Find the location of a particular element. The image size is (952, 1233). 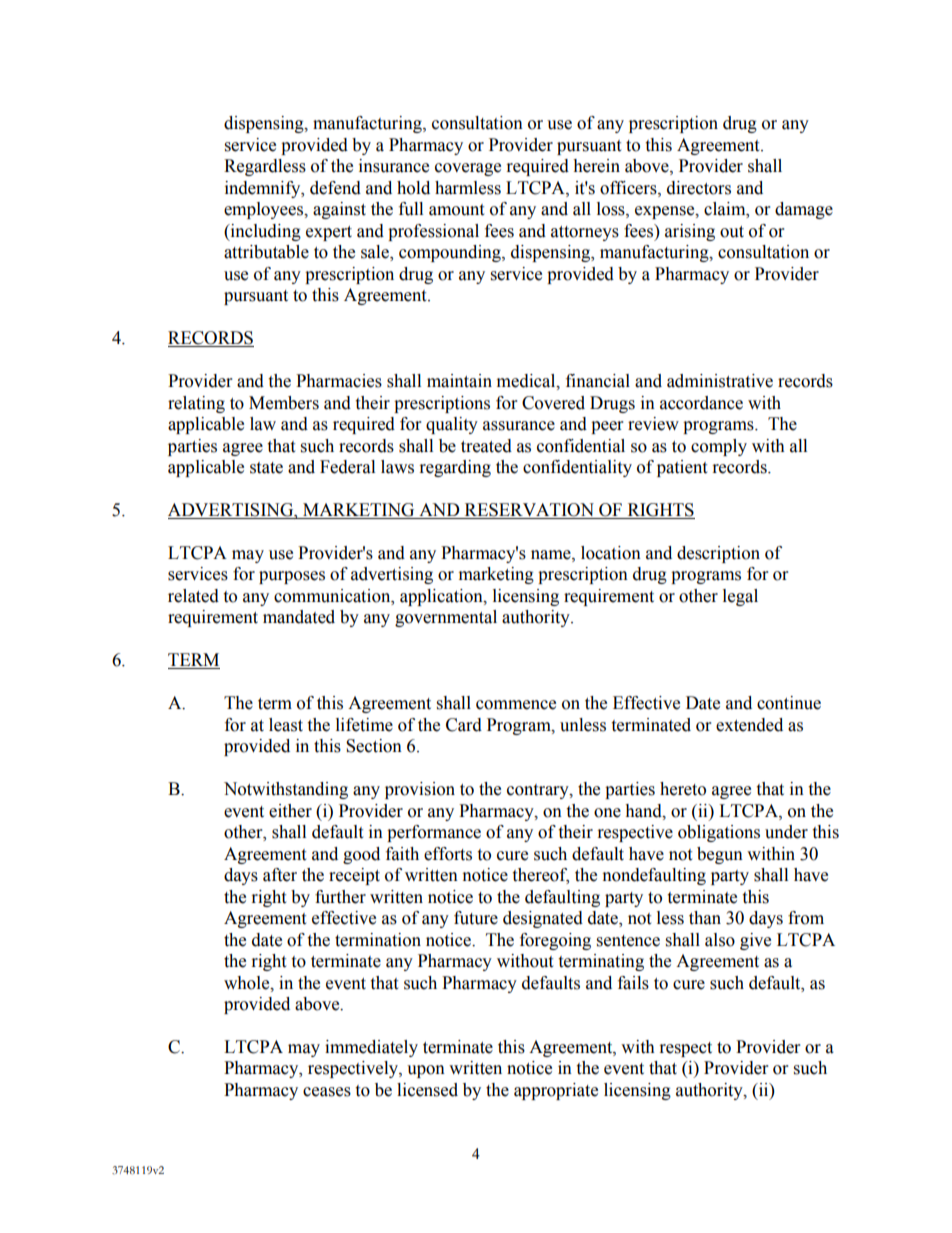

fails is located at coordinates (633, 983).
